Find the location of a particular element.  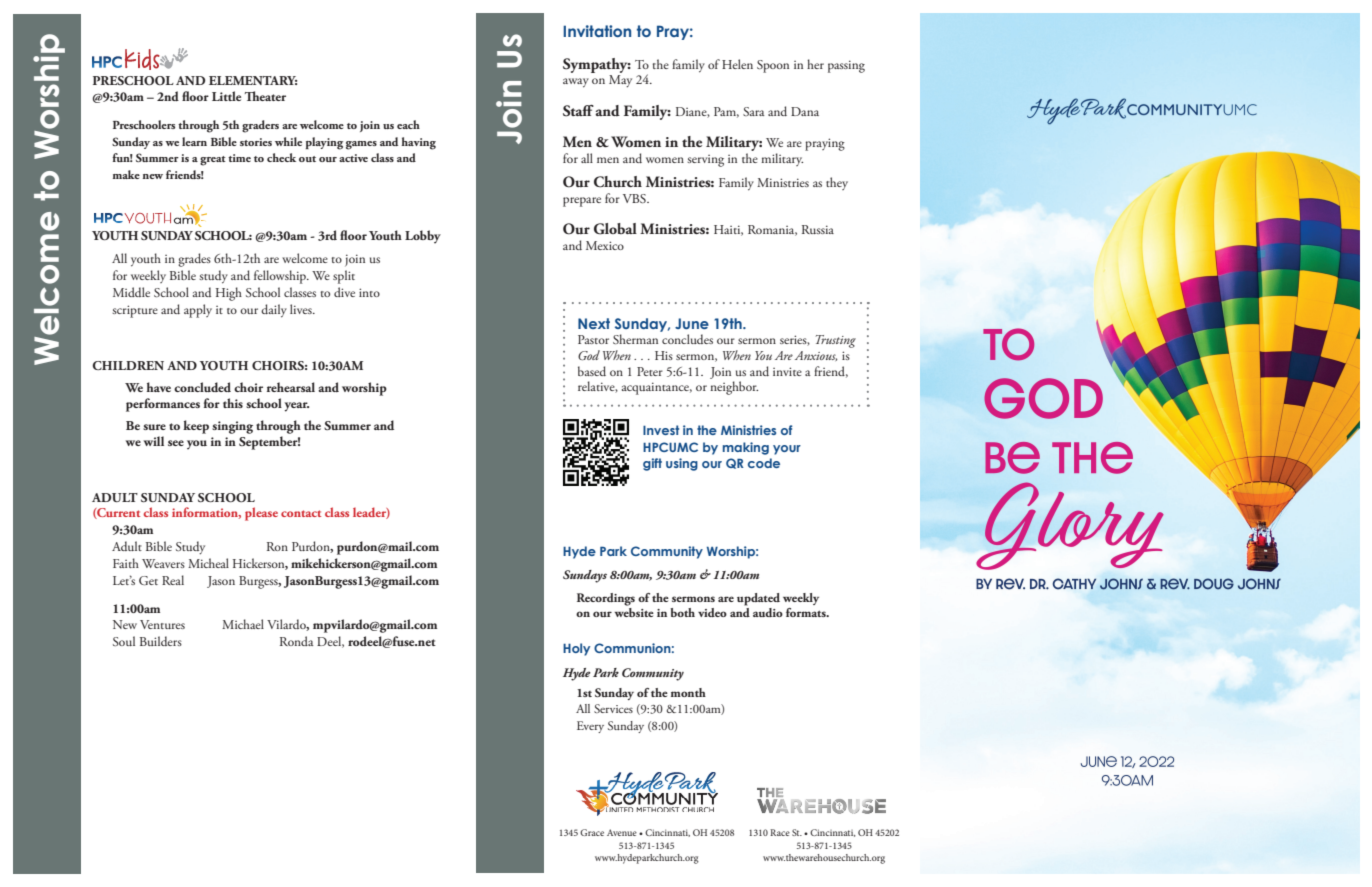

ELEMENTARY is located at coordinates (253, 80).
